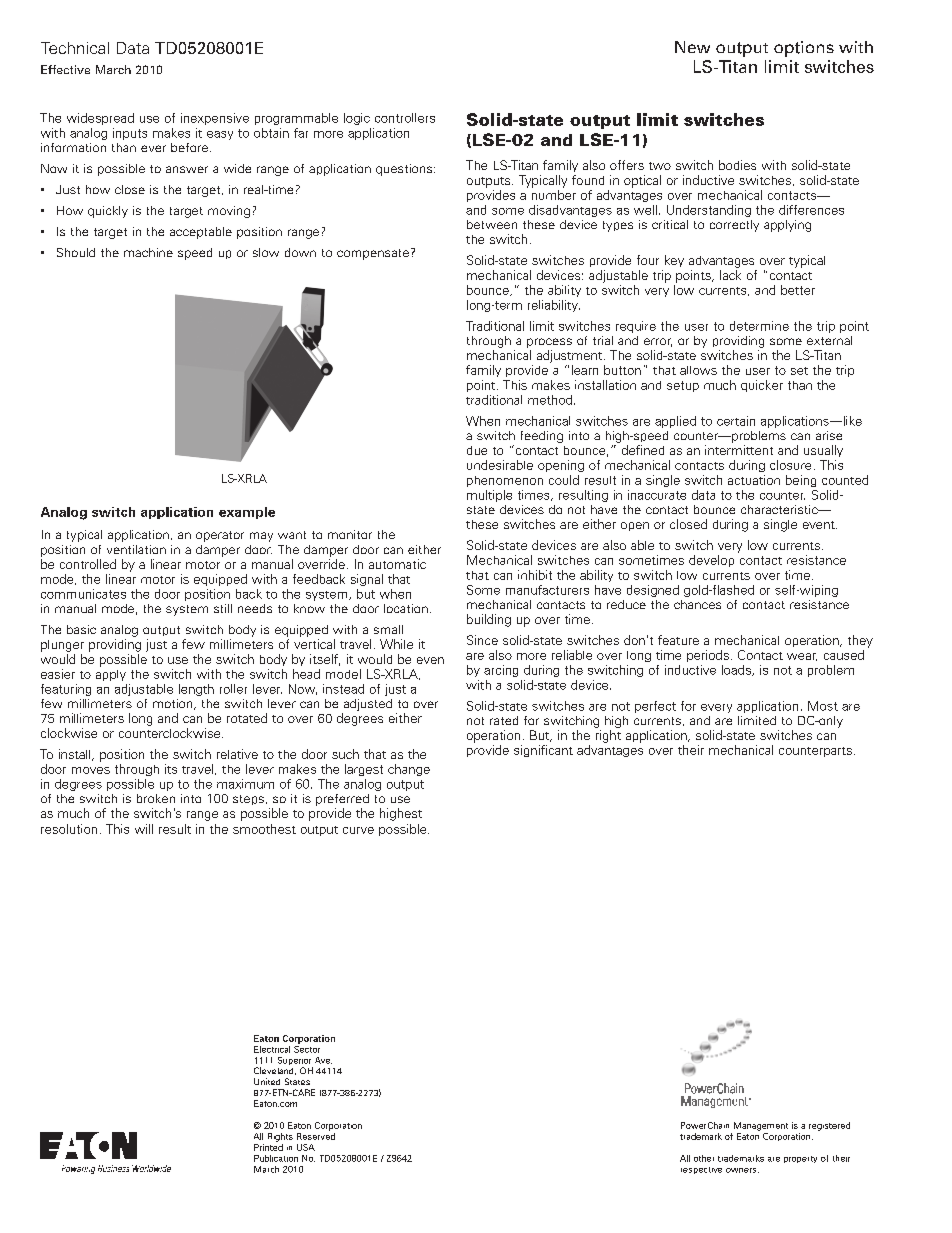  What do you see at coordinates (489, 496) in the page?
I see `multiple` at bounding box center [489, 496].
